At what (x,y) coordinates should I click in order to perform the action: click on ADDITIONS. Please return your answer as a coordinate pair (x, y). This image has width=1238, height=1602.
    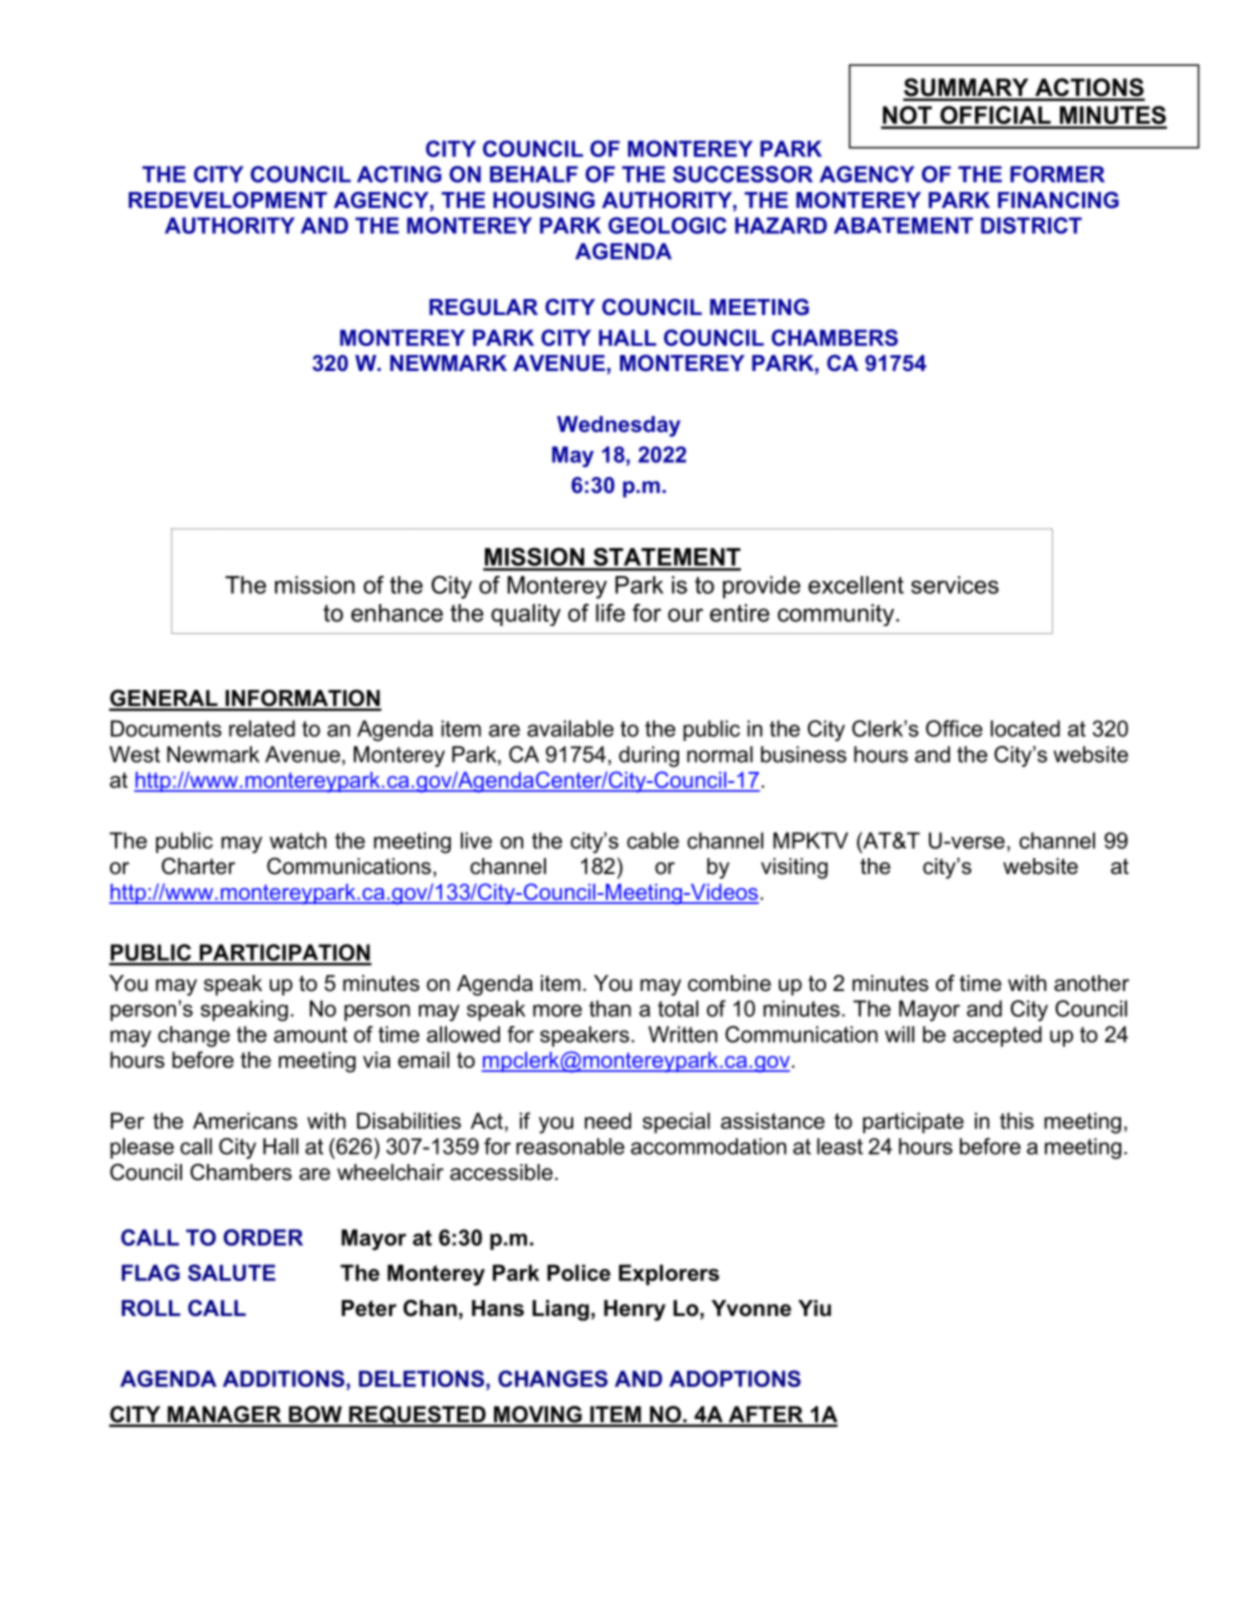
    Looking at the image, I should click on (284, 1378).
